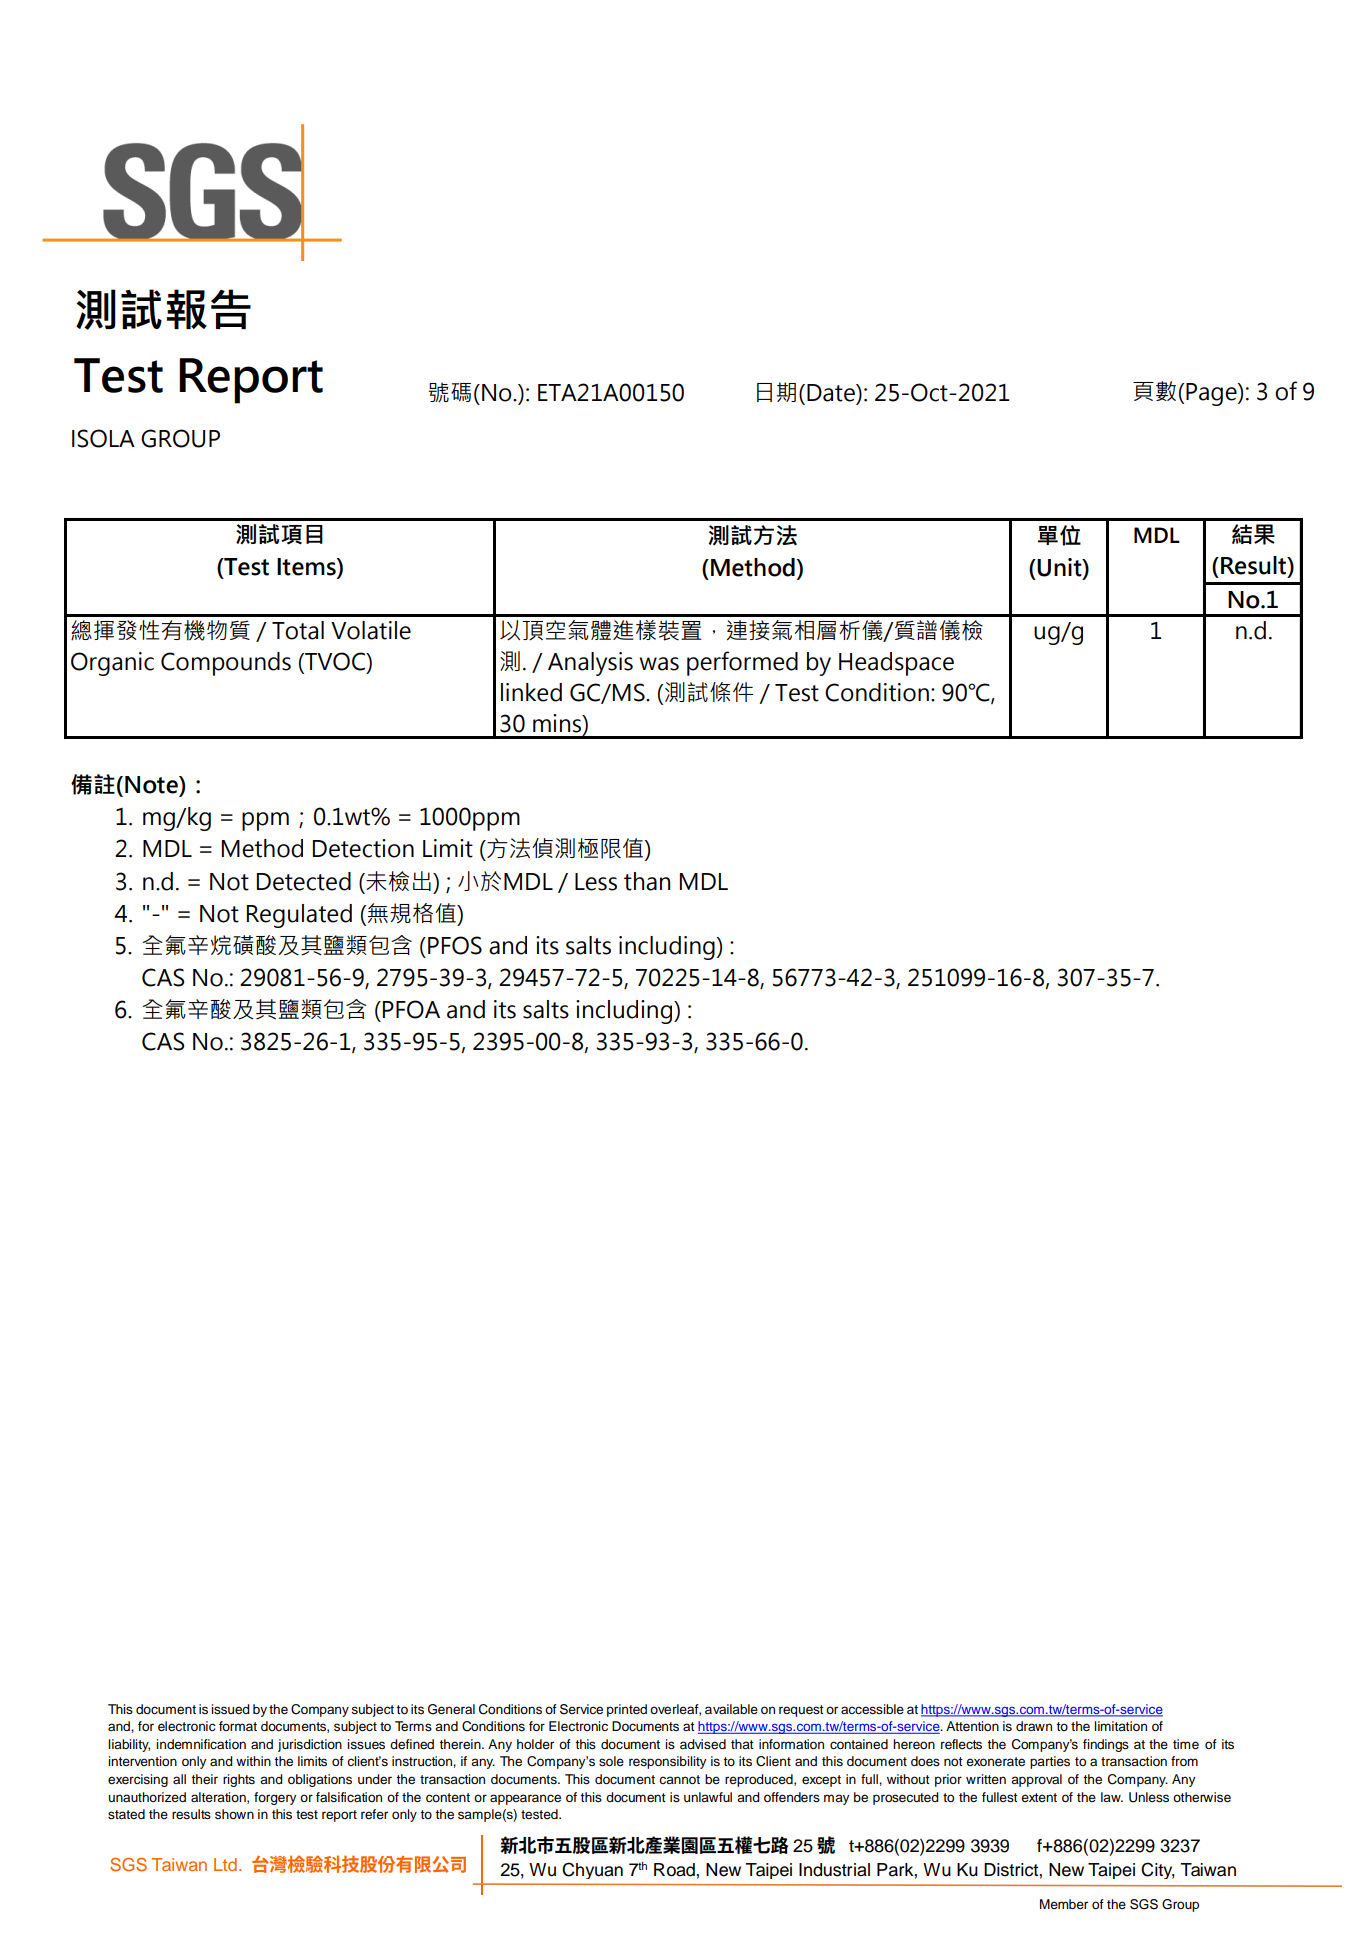  I want to click on Headspace, so click(896, 664).
